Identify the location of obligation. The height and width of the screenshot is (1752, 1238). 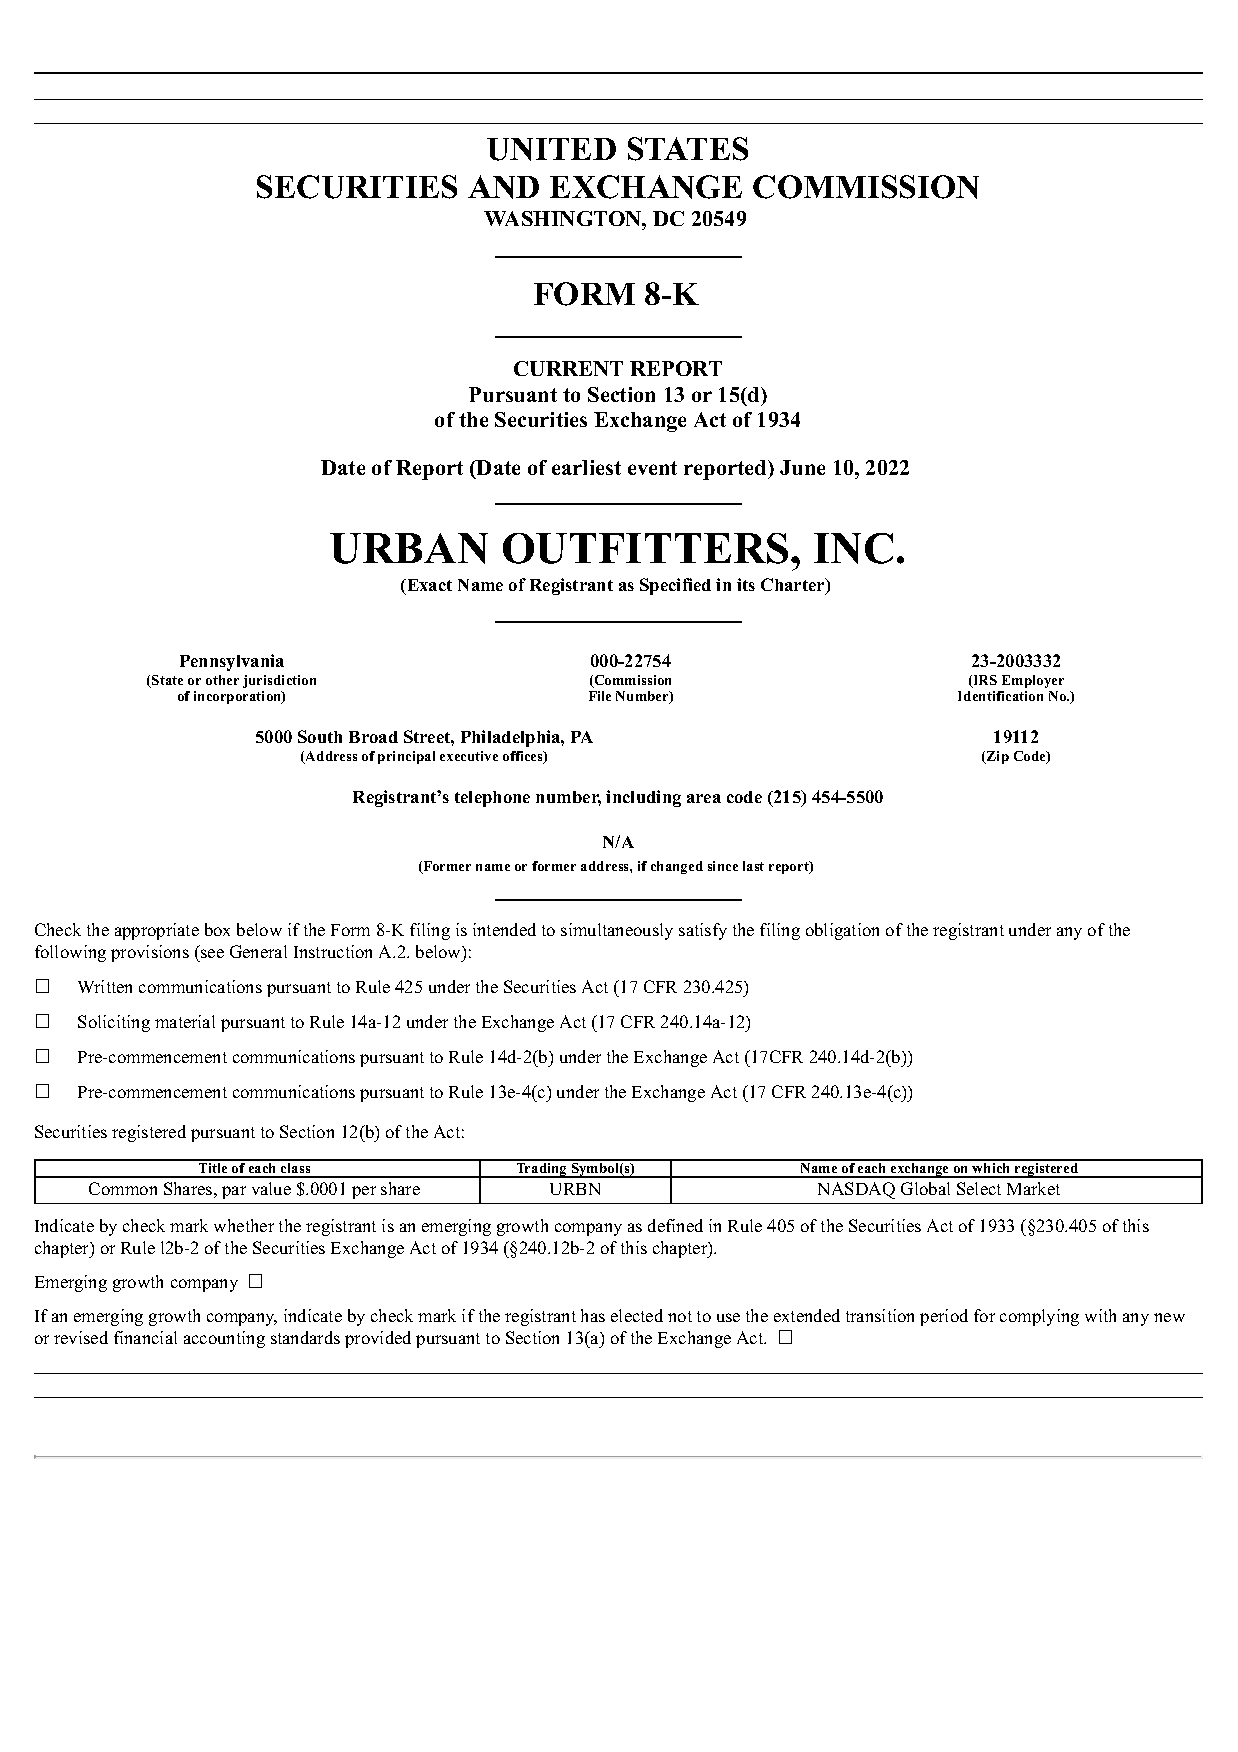
(842, 931).
